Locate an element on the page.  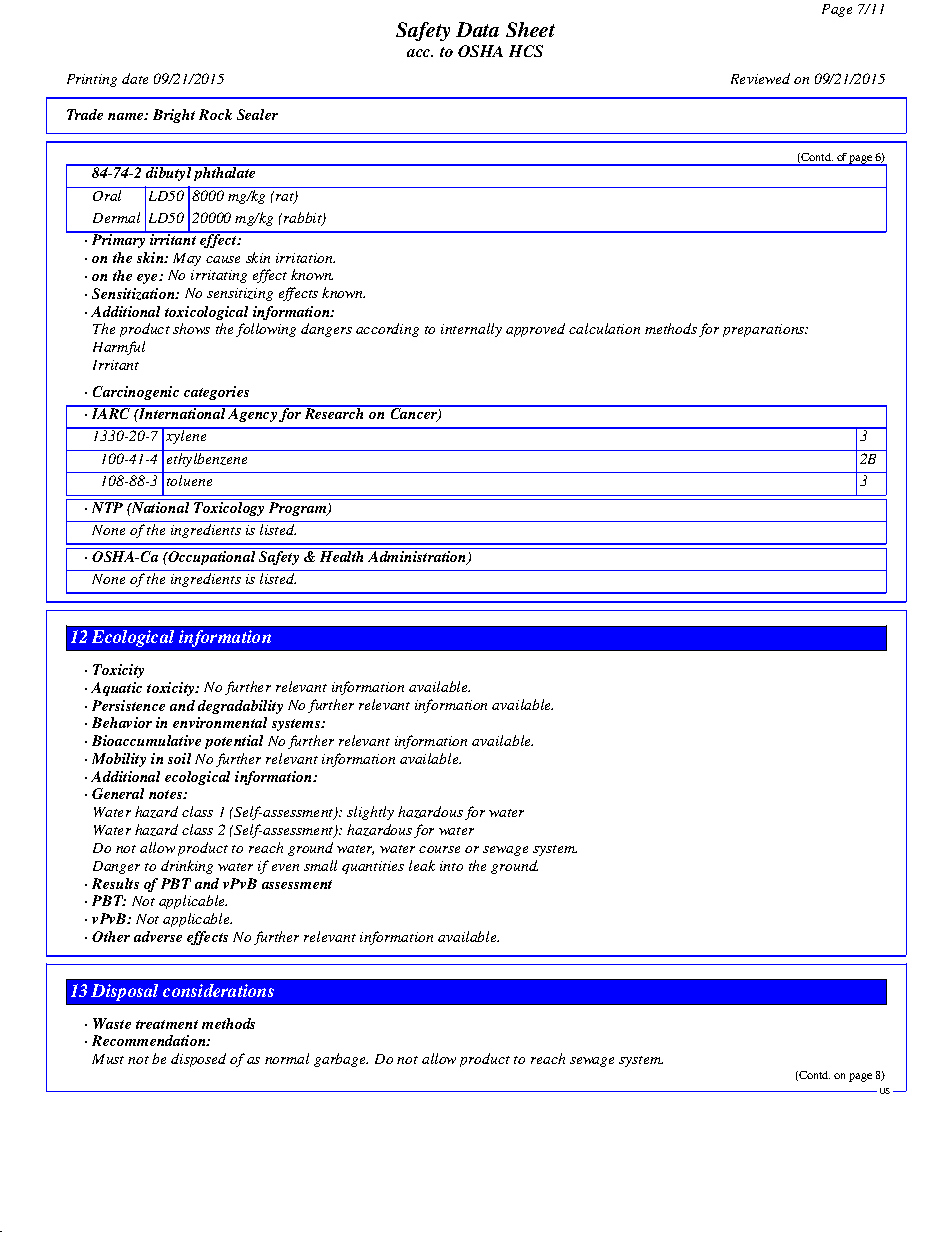
preparations is located at coordinates (765, 330).
